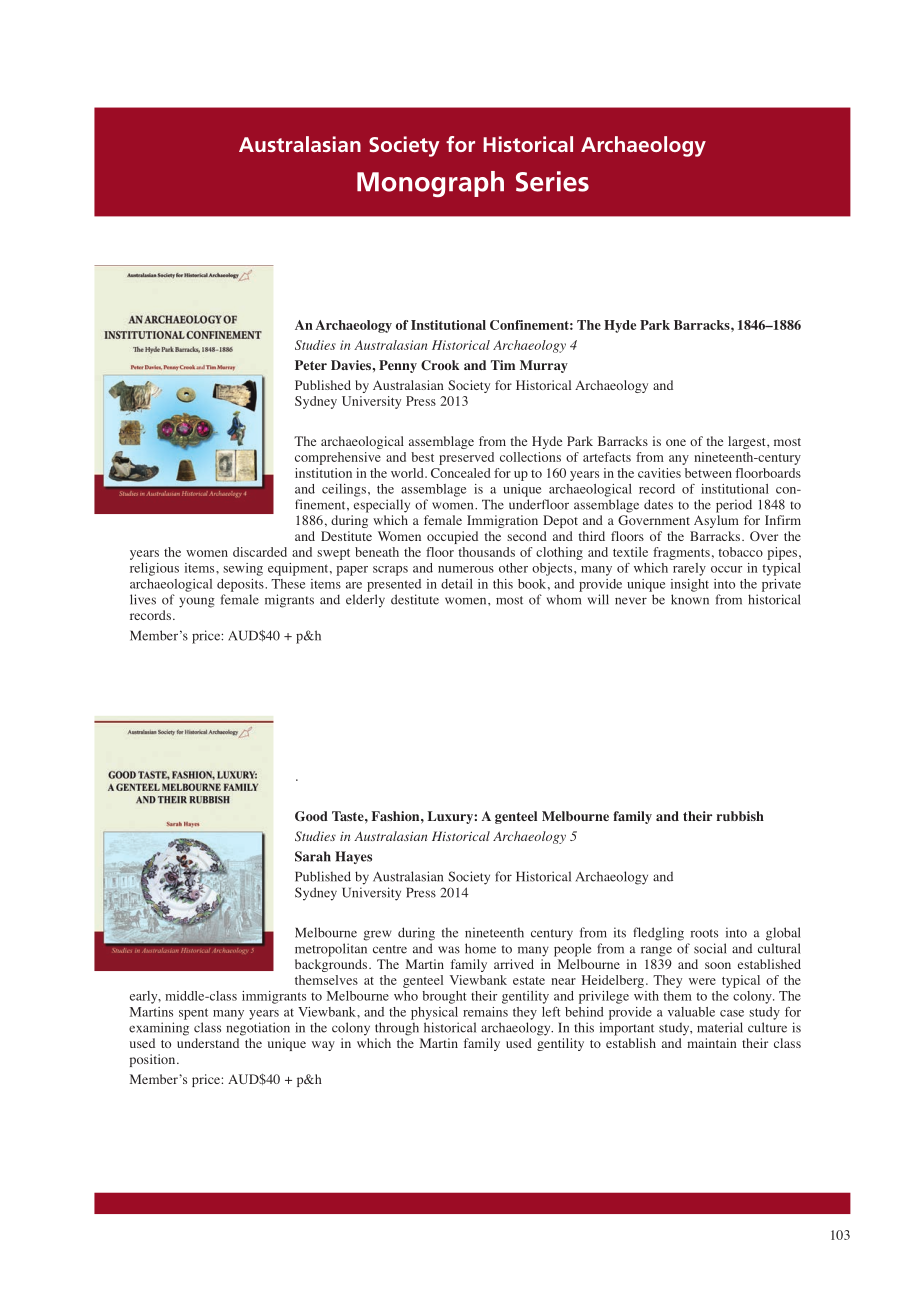 Image resolution: width=924 pixels, height=1296 pixels. I want to click on understand, so click(208, 1043).
